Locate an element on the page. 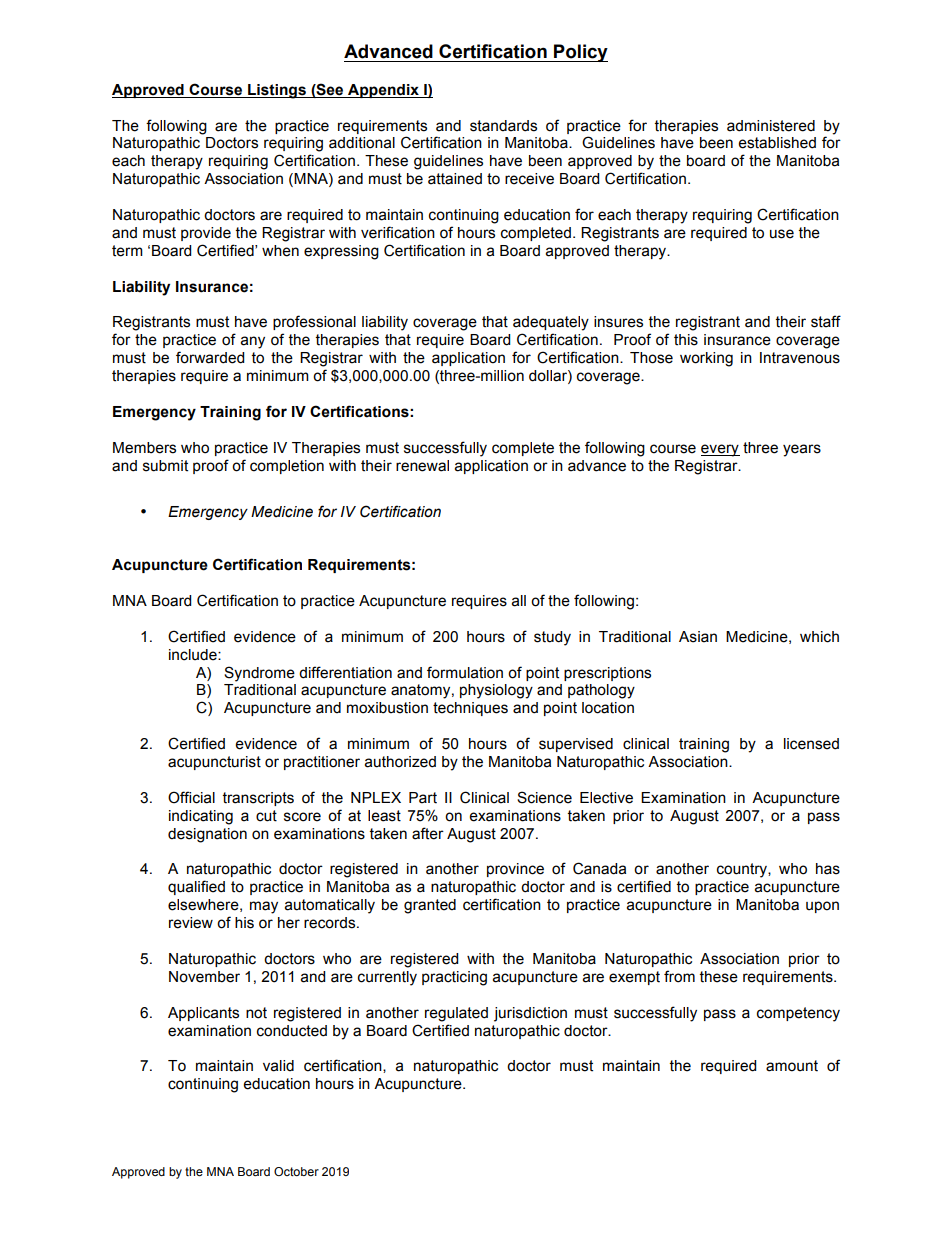 This document has width=952, height=1233. administered is located at coordinates (771, 126).
